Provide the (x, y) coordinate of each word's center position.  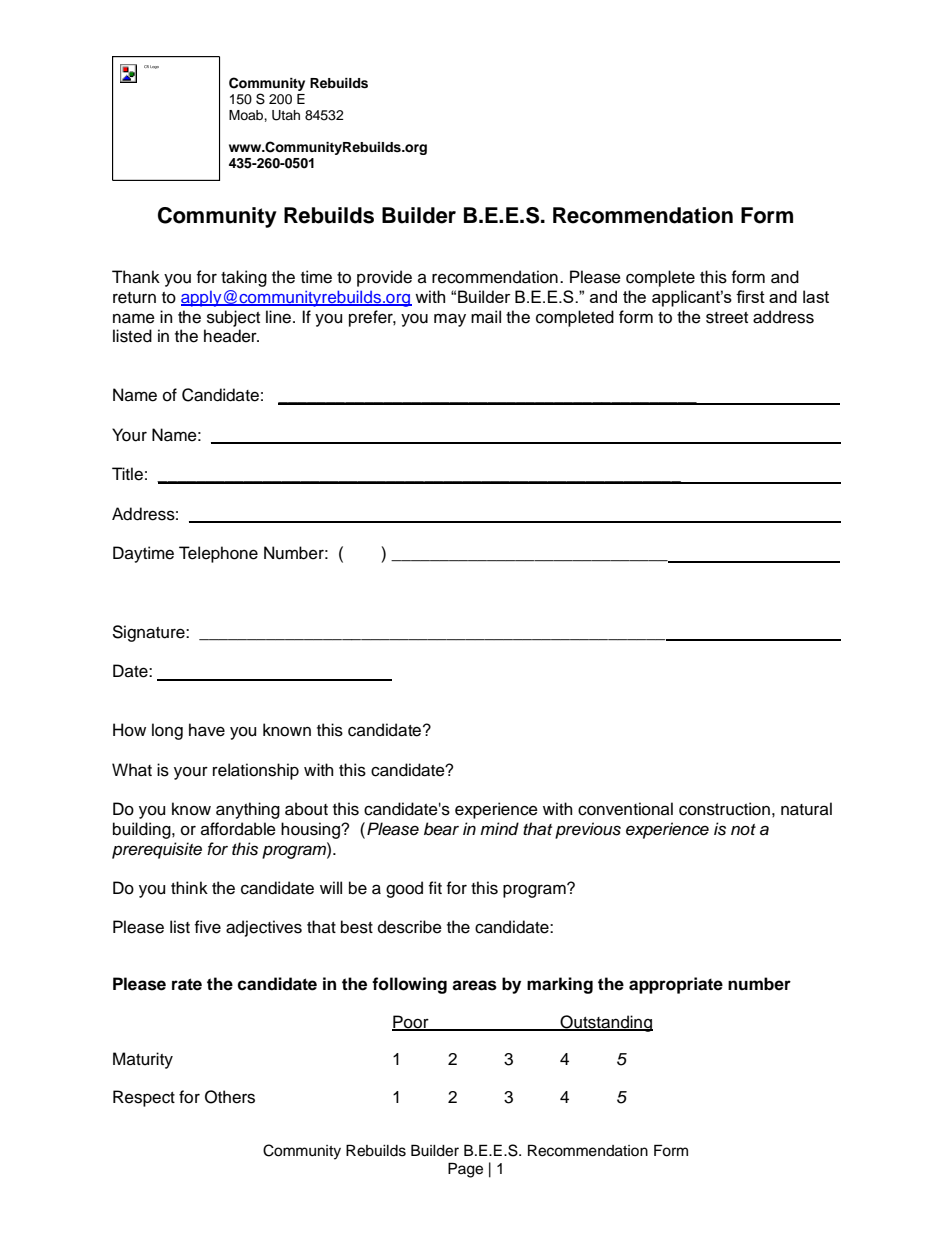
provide (384, 278)
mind (499, 828)
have (207, 730)
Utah (286, 115)
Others (230, 1097)
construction (724, 809)
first (750, 296)
